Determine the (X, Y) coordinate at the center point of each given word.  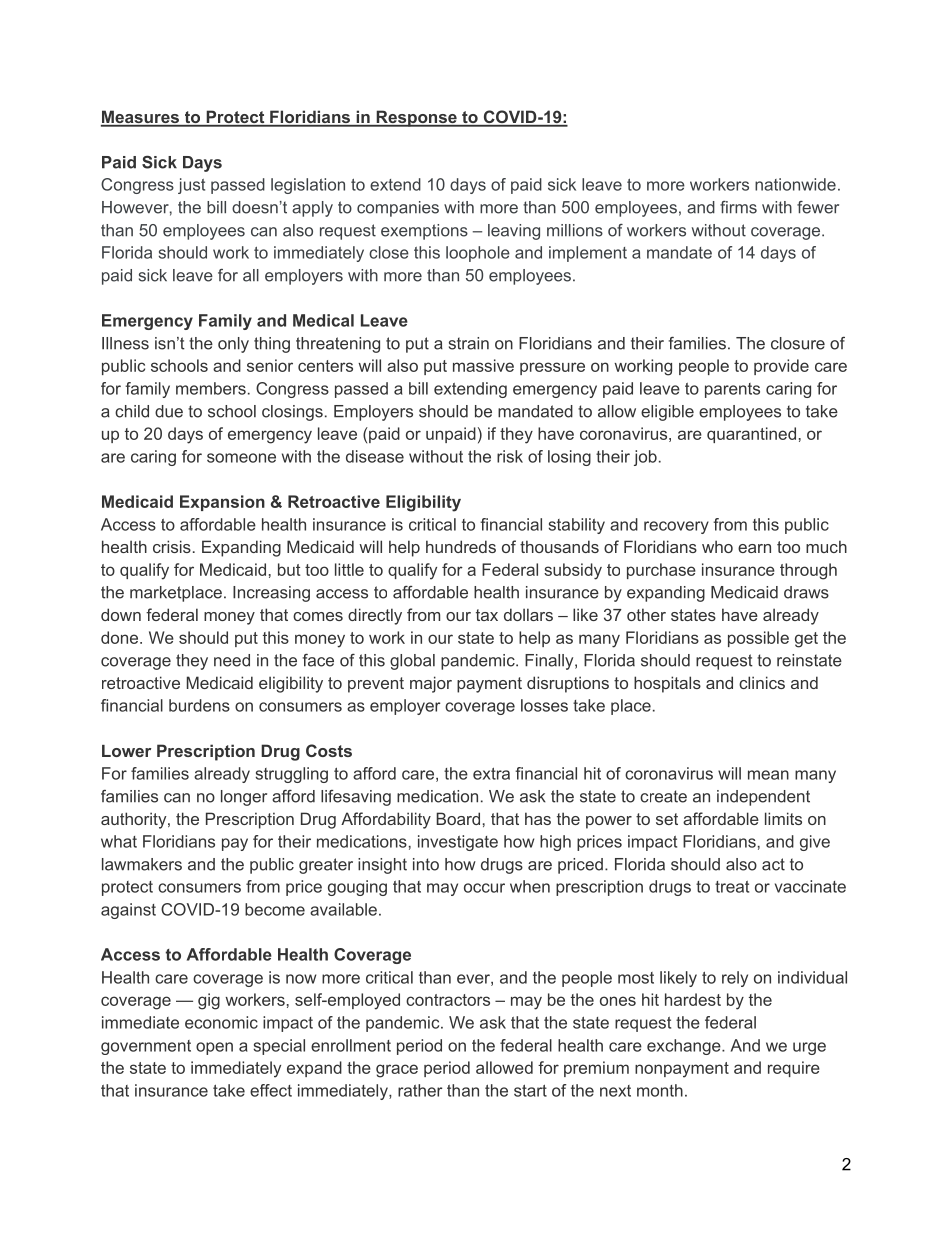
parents (732, 390)
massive (483, 365)
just (191, 186)
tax (487, 615)
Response (416, 118)
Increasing (271, 594)
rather (420, 1090)
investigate (458, 843)
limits (783, 818)
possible (758, 639)
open (214, 1048)
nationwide (795, 184)
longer (244, 798)
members (211, 388)
